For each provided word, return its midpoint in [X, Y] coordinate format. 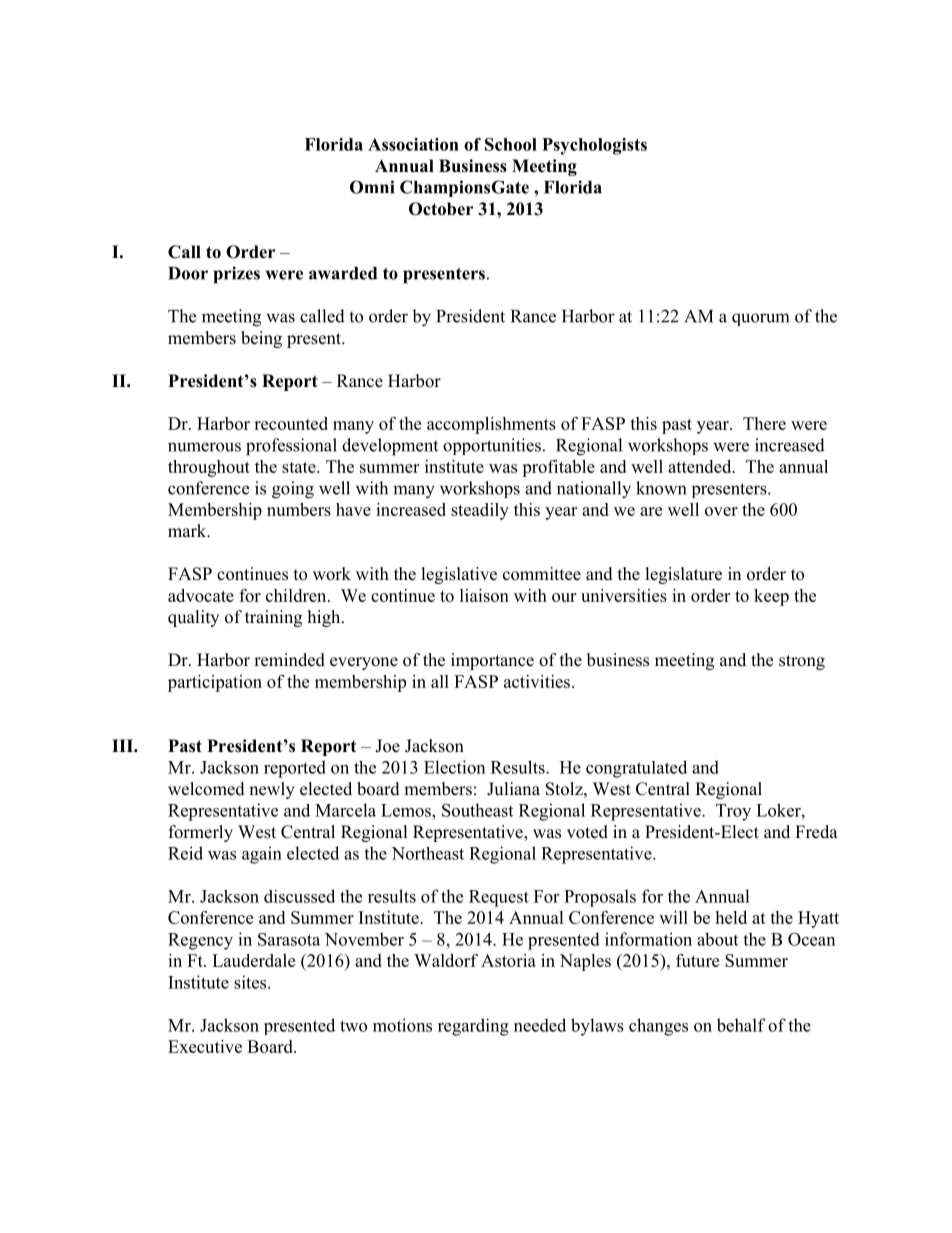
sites [251, 982]
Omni [372, 187]
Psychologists [594, 146]
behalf [741, 1025]
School [511, 144]
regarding [473, 1027]
